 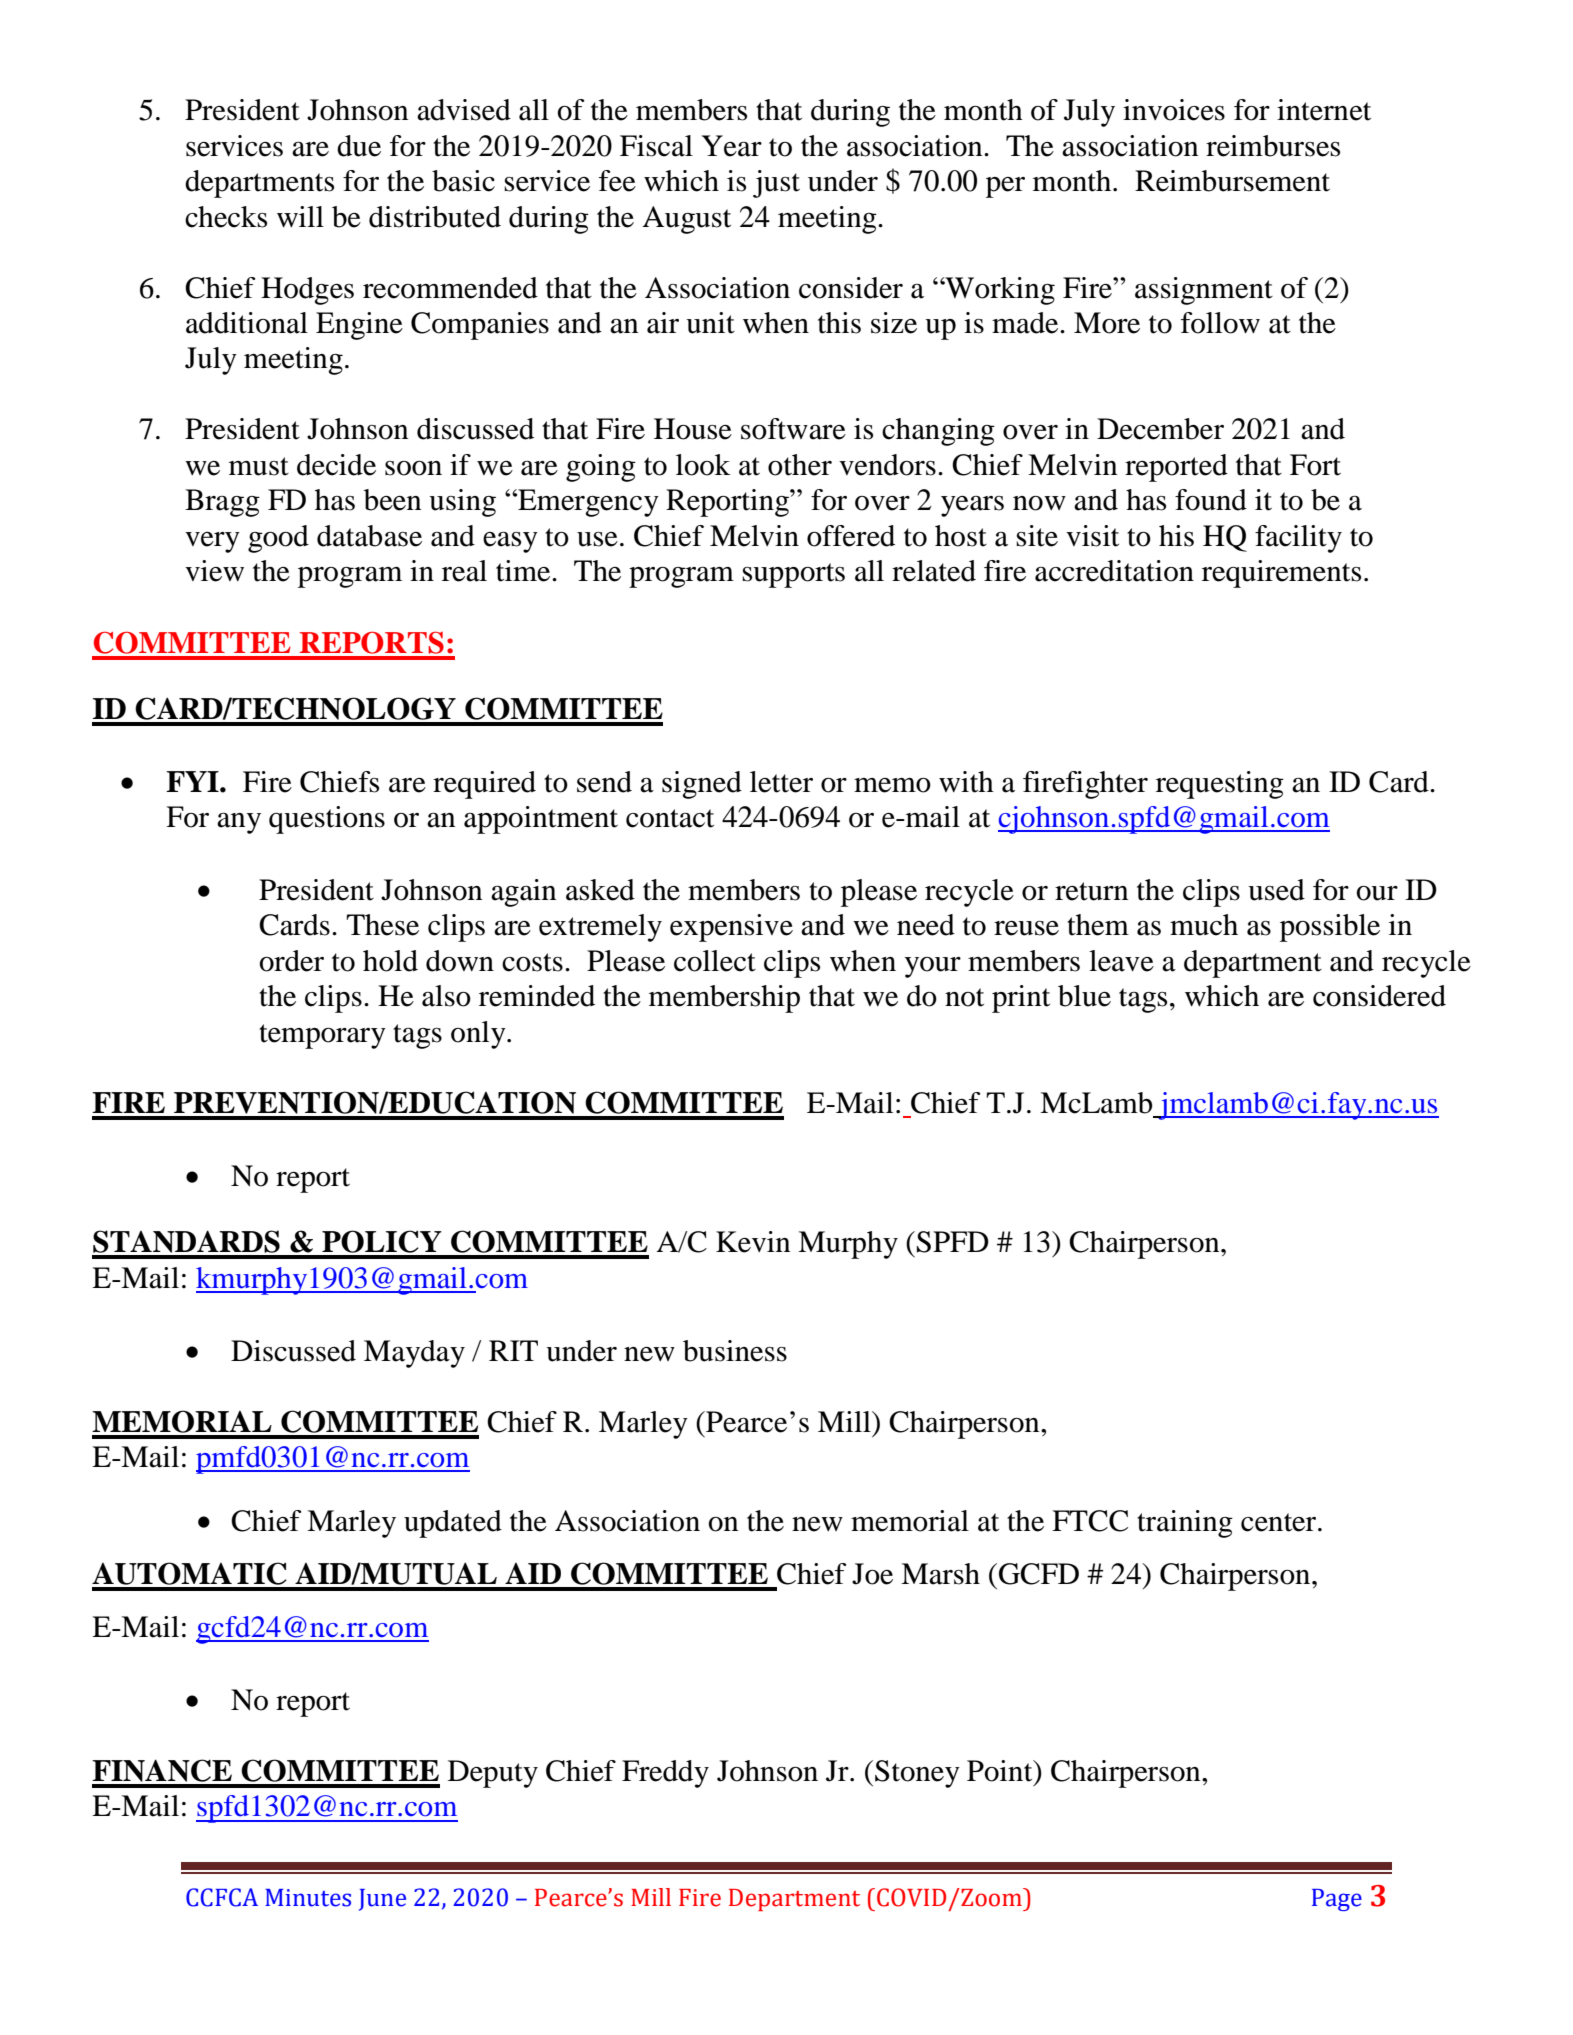 I want to click on expensive, so click(x=731, y=928).
